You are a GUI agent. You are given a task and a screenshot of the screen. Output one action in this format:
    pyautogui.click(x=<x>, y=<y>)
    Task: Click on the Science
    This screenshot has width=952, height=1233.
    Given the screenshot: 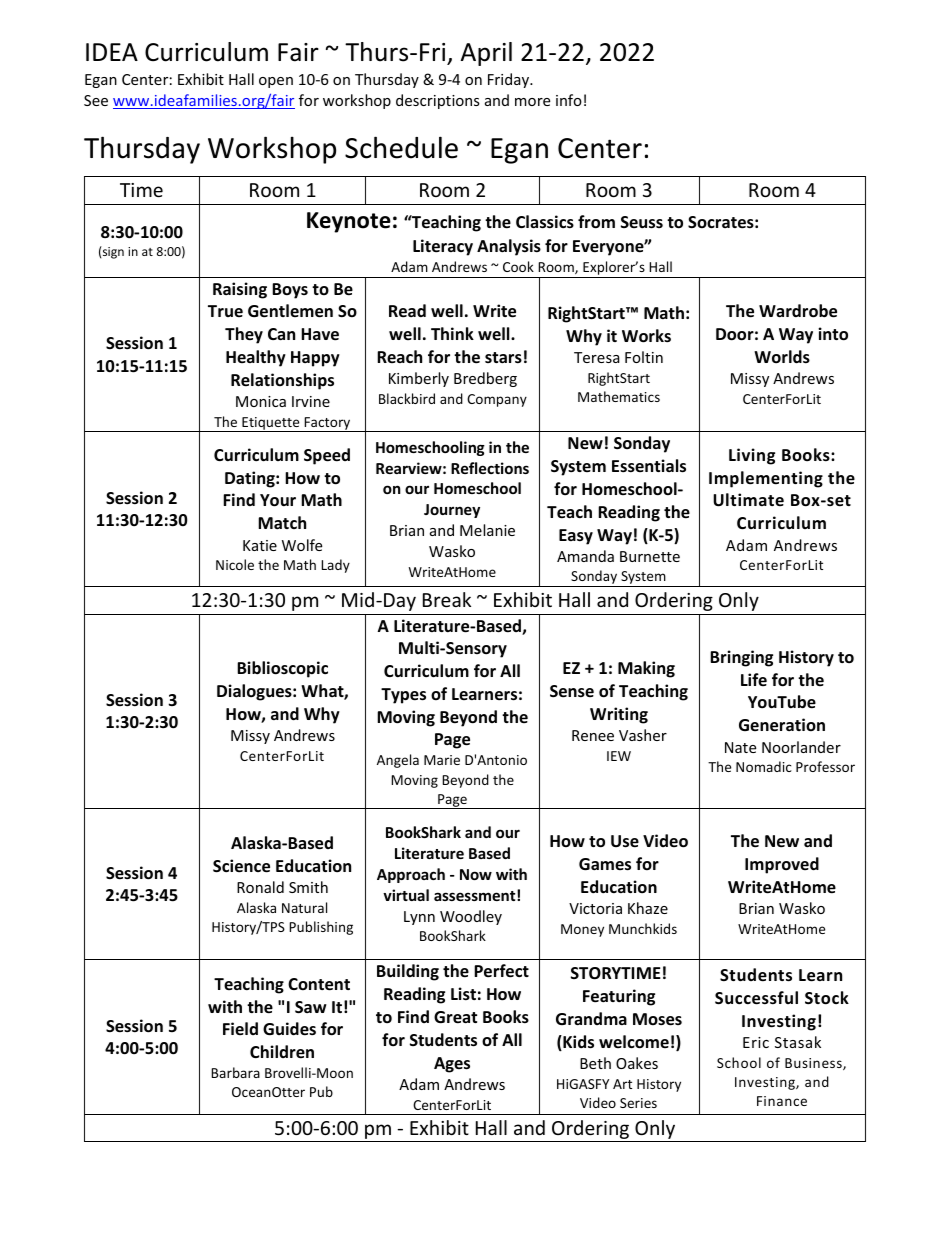 What is the action you would take?
    pyautogui.click(x=241, y=866)
